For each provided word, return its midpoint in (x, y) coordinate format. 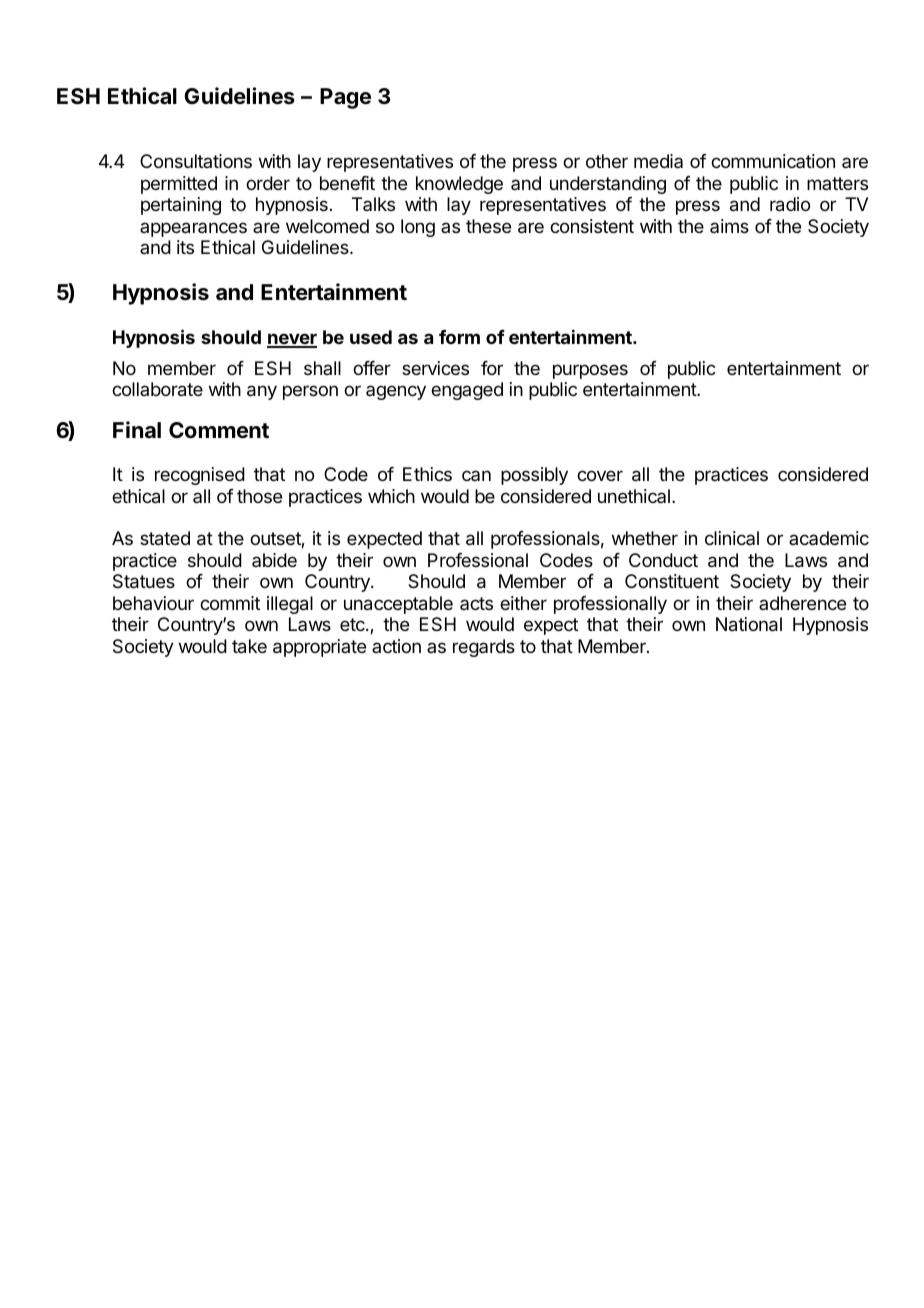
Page (345, 98)
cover (600, 475)
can (476, 475)
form (459, 337)
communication (773, 161)
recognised (200, 476)
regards (484, 648)
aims (729, 226)
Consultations (196, 161)
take (249, 646)
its (185, 247)
